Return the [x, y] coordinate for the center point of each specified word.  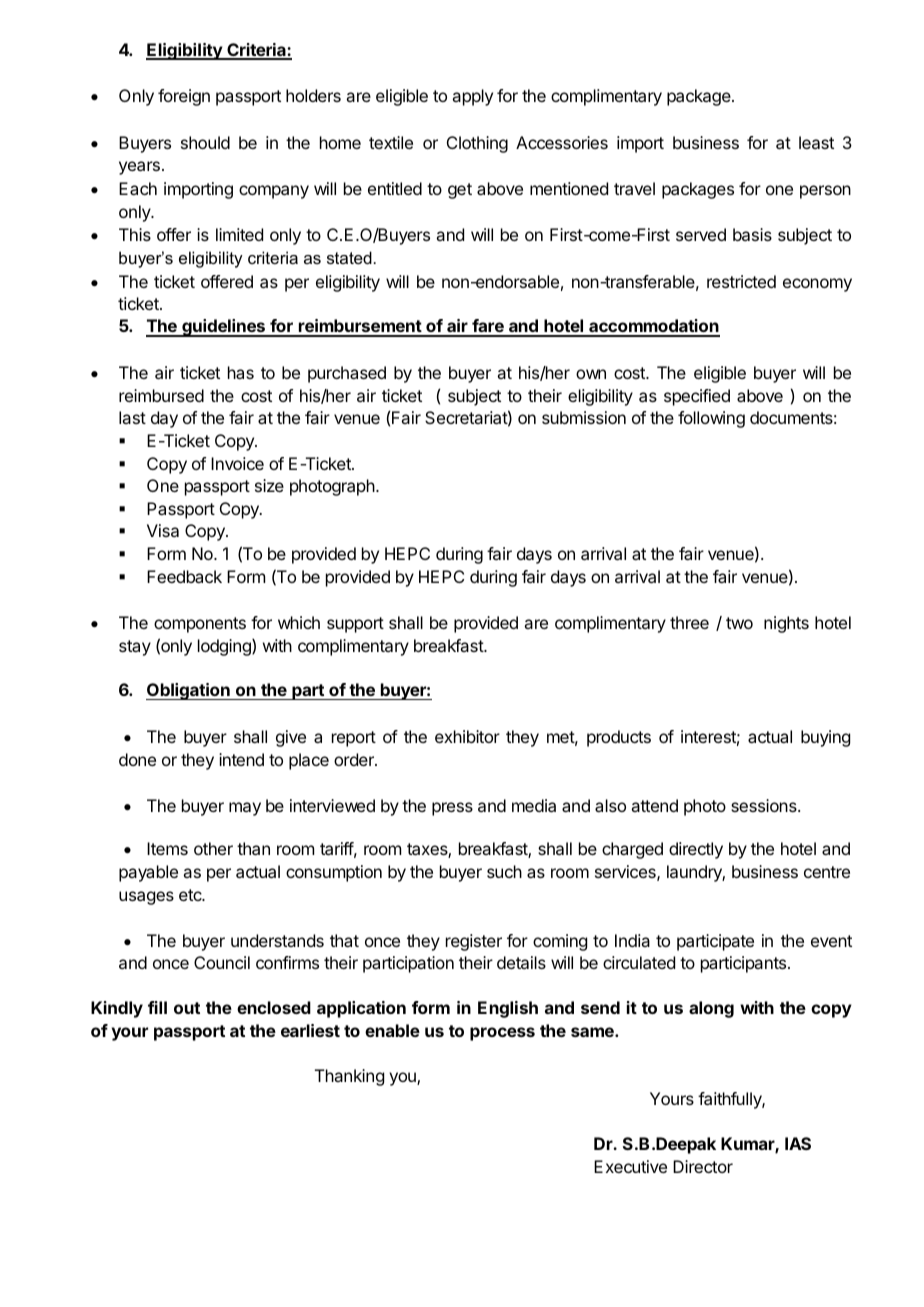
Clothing [477, 144]
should [205, 142]
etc [191, 895]
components [200, 625]
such [504, 871]
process [502, 1034]
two [739, 623]
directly [696, 850]
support [355, 625]
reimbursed [161, 395]
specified [697, 397]
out [187, 1008]
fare [488, 327]
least [816, 142]
